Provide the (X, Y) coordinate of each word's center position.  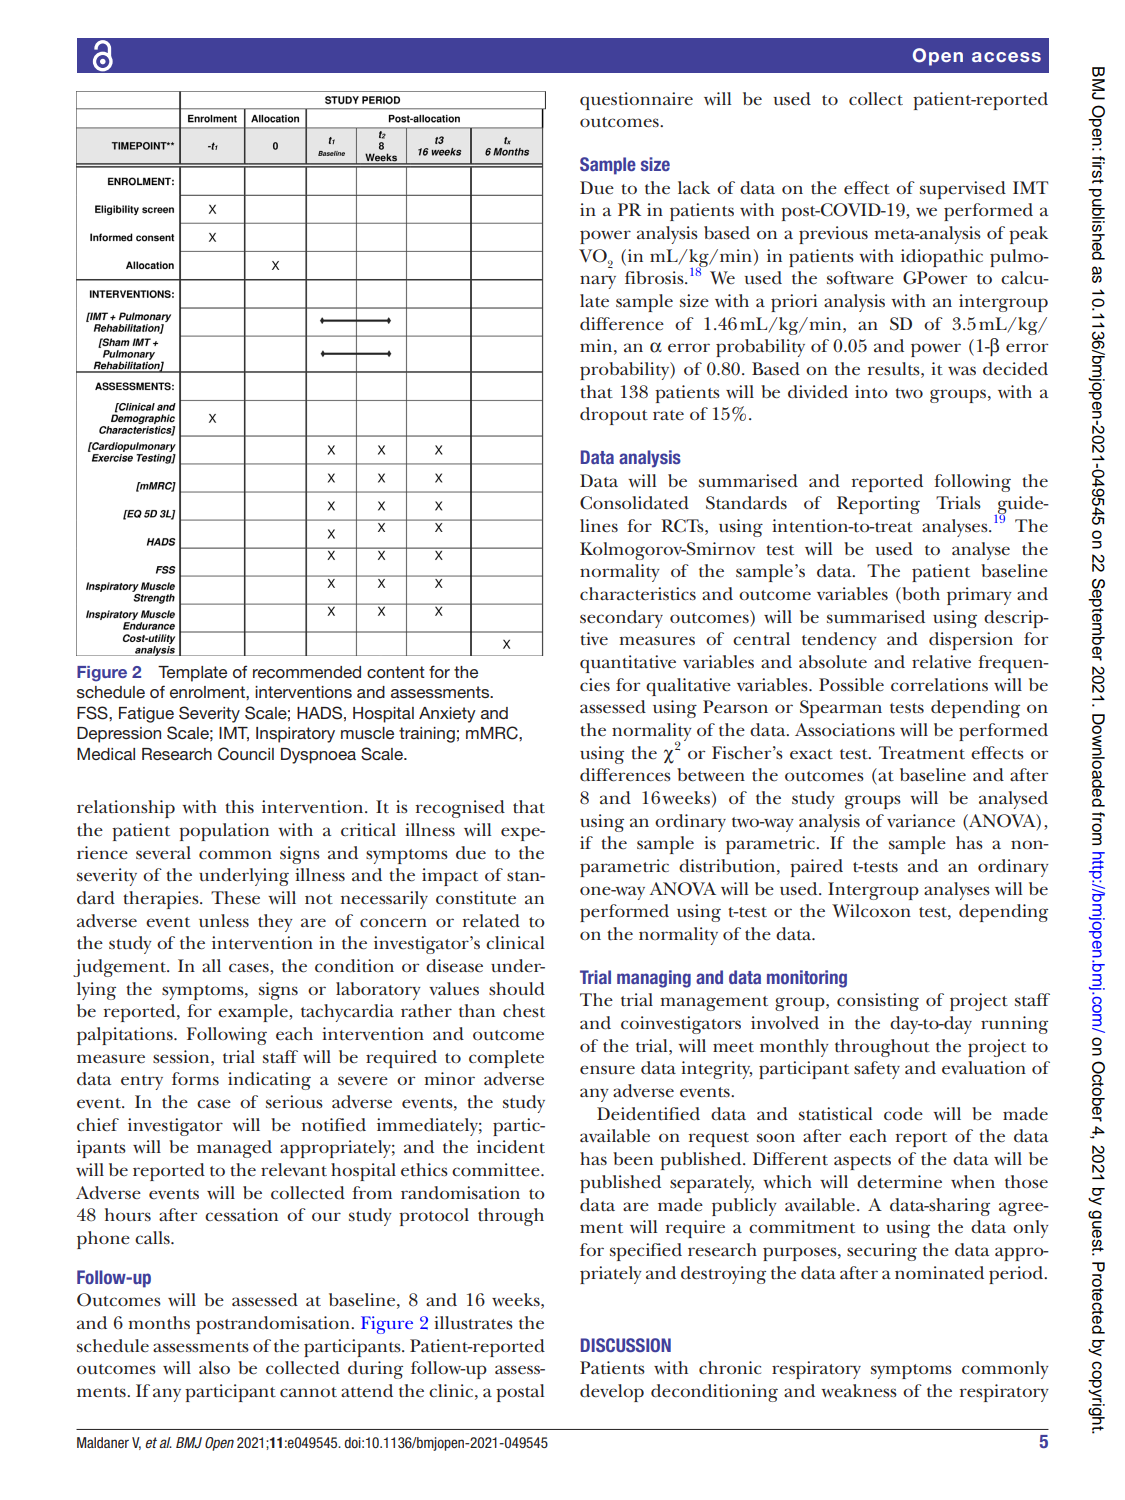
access (1006, 57)
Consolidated (634, 503)
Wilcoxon (871, 911)
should (517, 989)
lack (694, 187)
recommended (307, 672)
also (214, 1368)
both (920, 594)
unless (224, 921)
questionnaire (636, 101)
